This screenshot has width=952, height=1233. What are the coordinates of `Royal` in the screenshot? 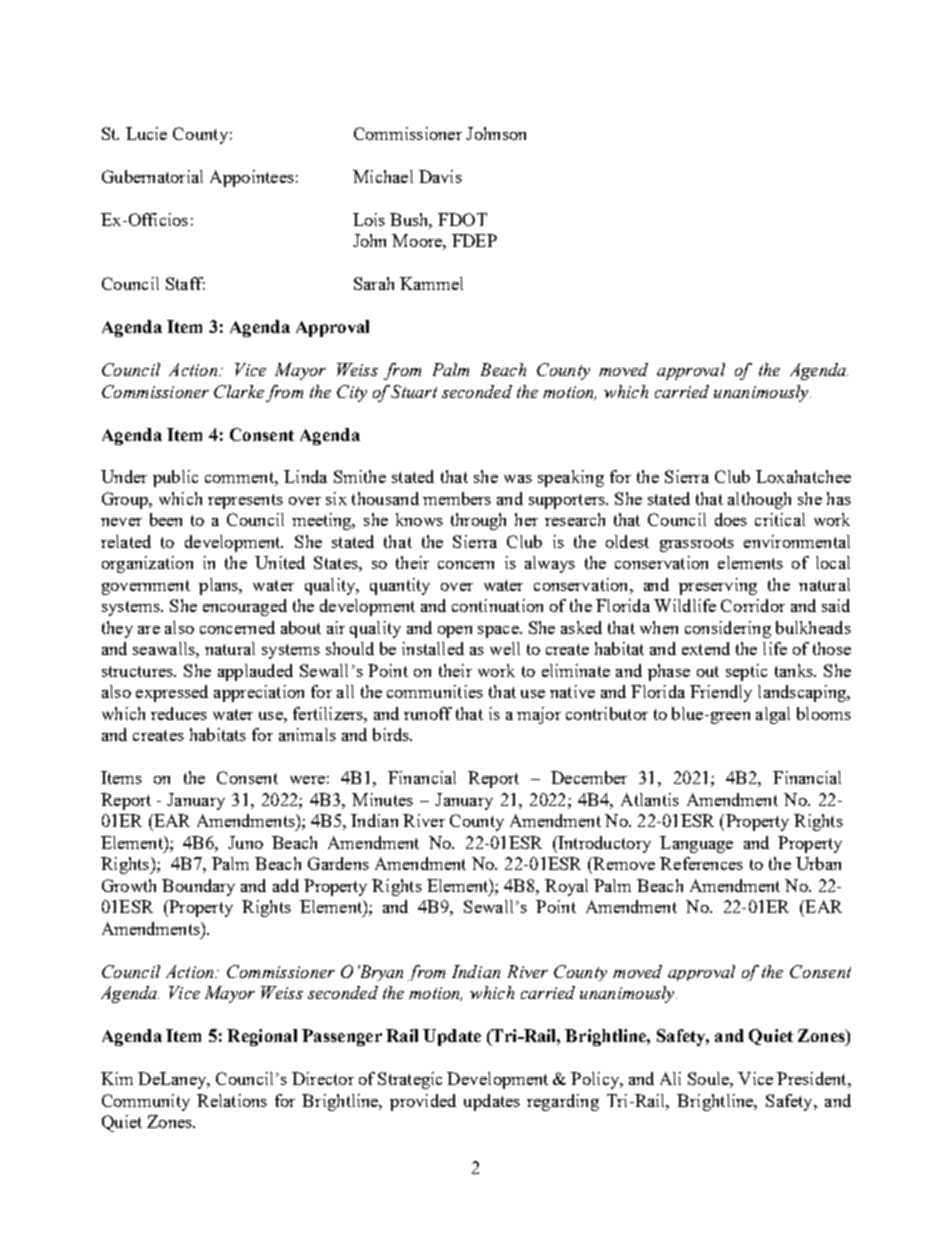 It's located at (566, 887).
